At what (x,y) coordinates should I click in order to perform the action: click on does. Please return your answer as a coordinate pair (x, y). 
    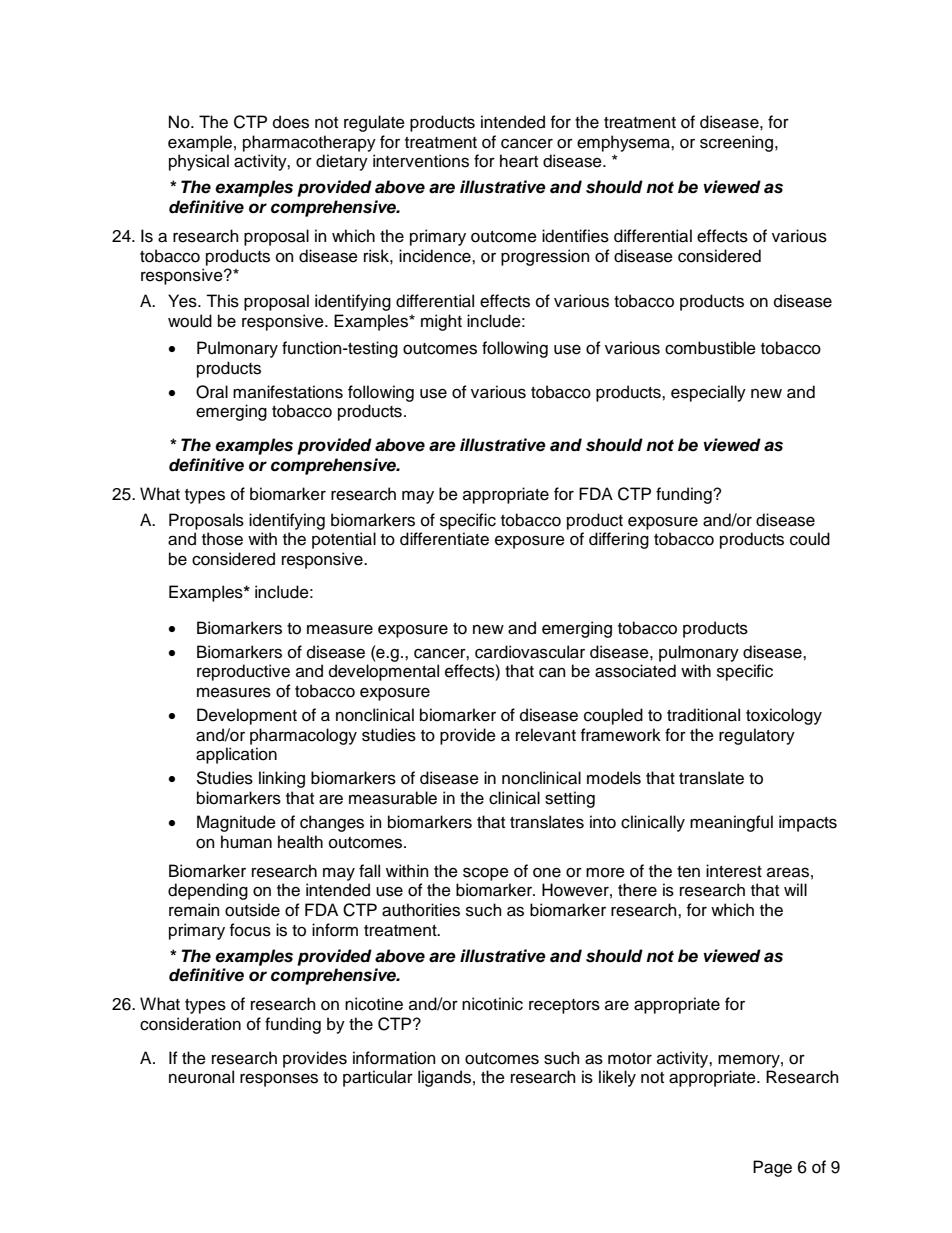
    Looking at the image, I should click on (291, 122).
